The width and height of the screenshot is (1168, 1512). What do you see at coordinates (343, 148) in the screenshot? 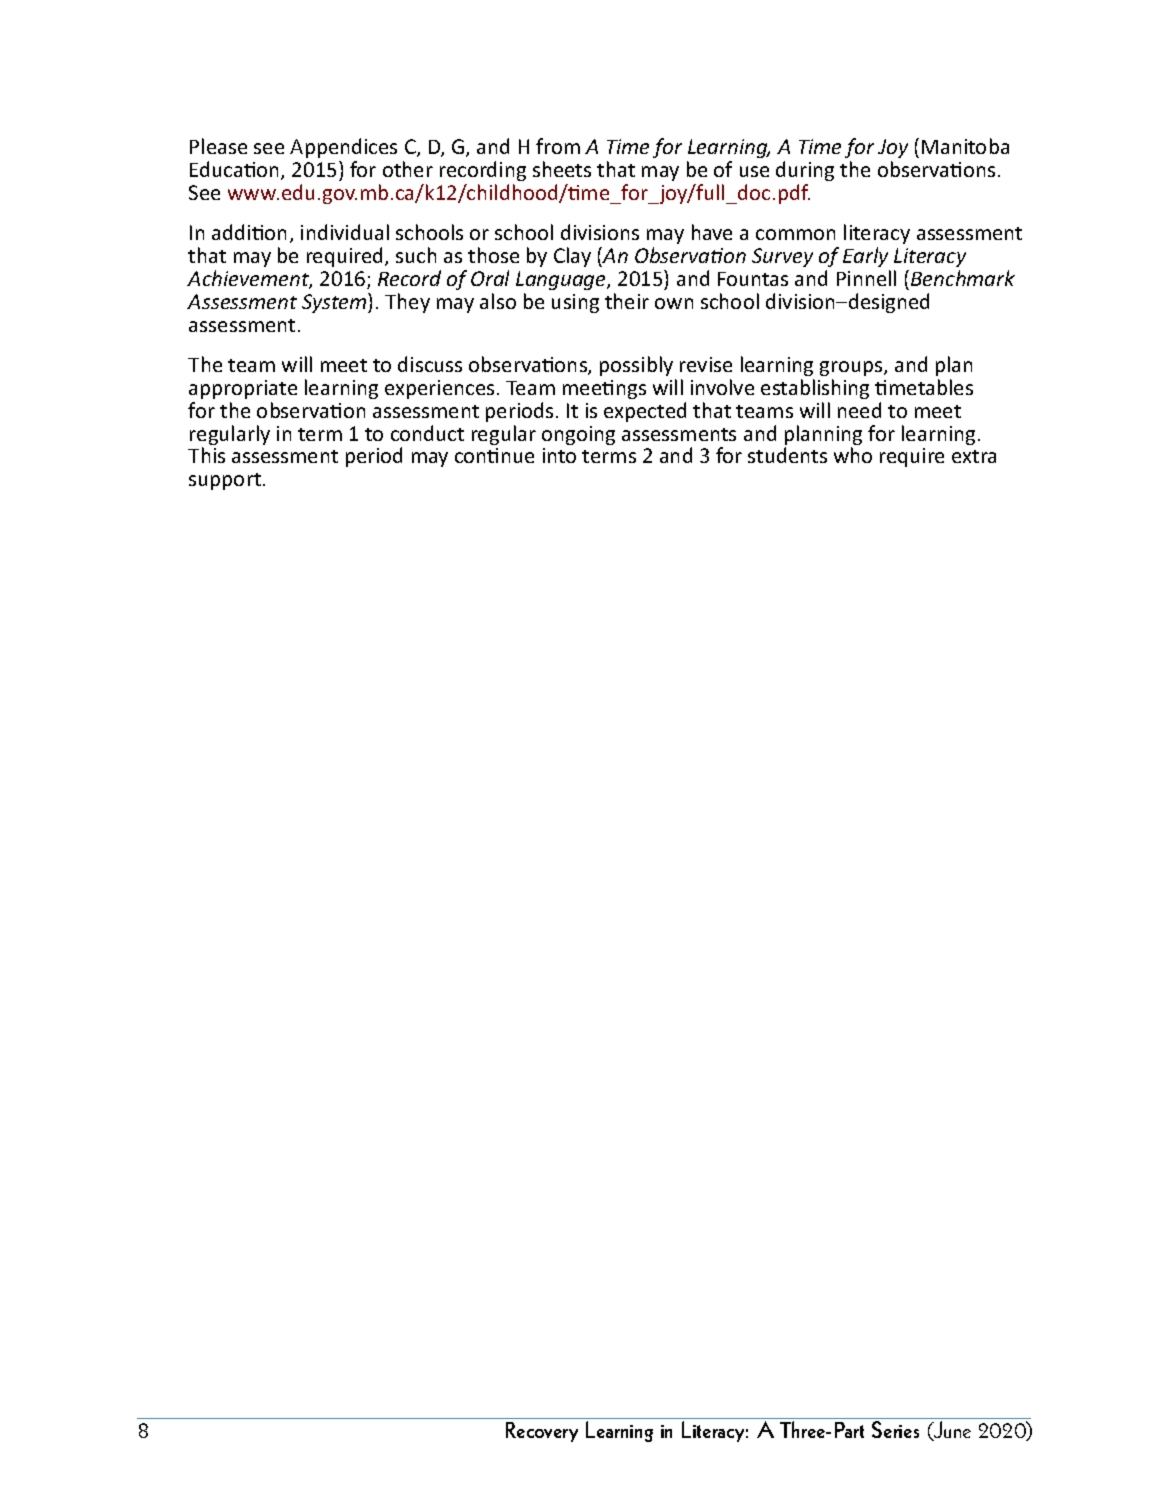
I see `Appendices` at bounding box center [343, 148].
